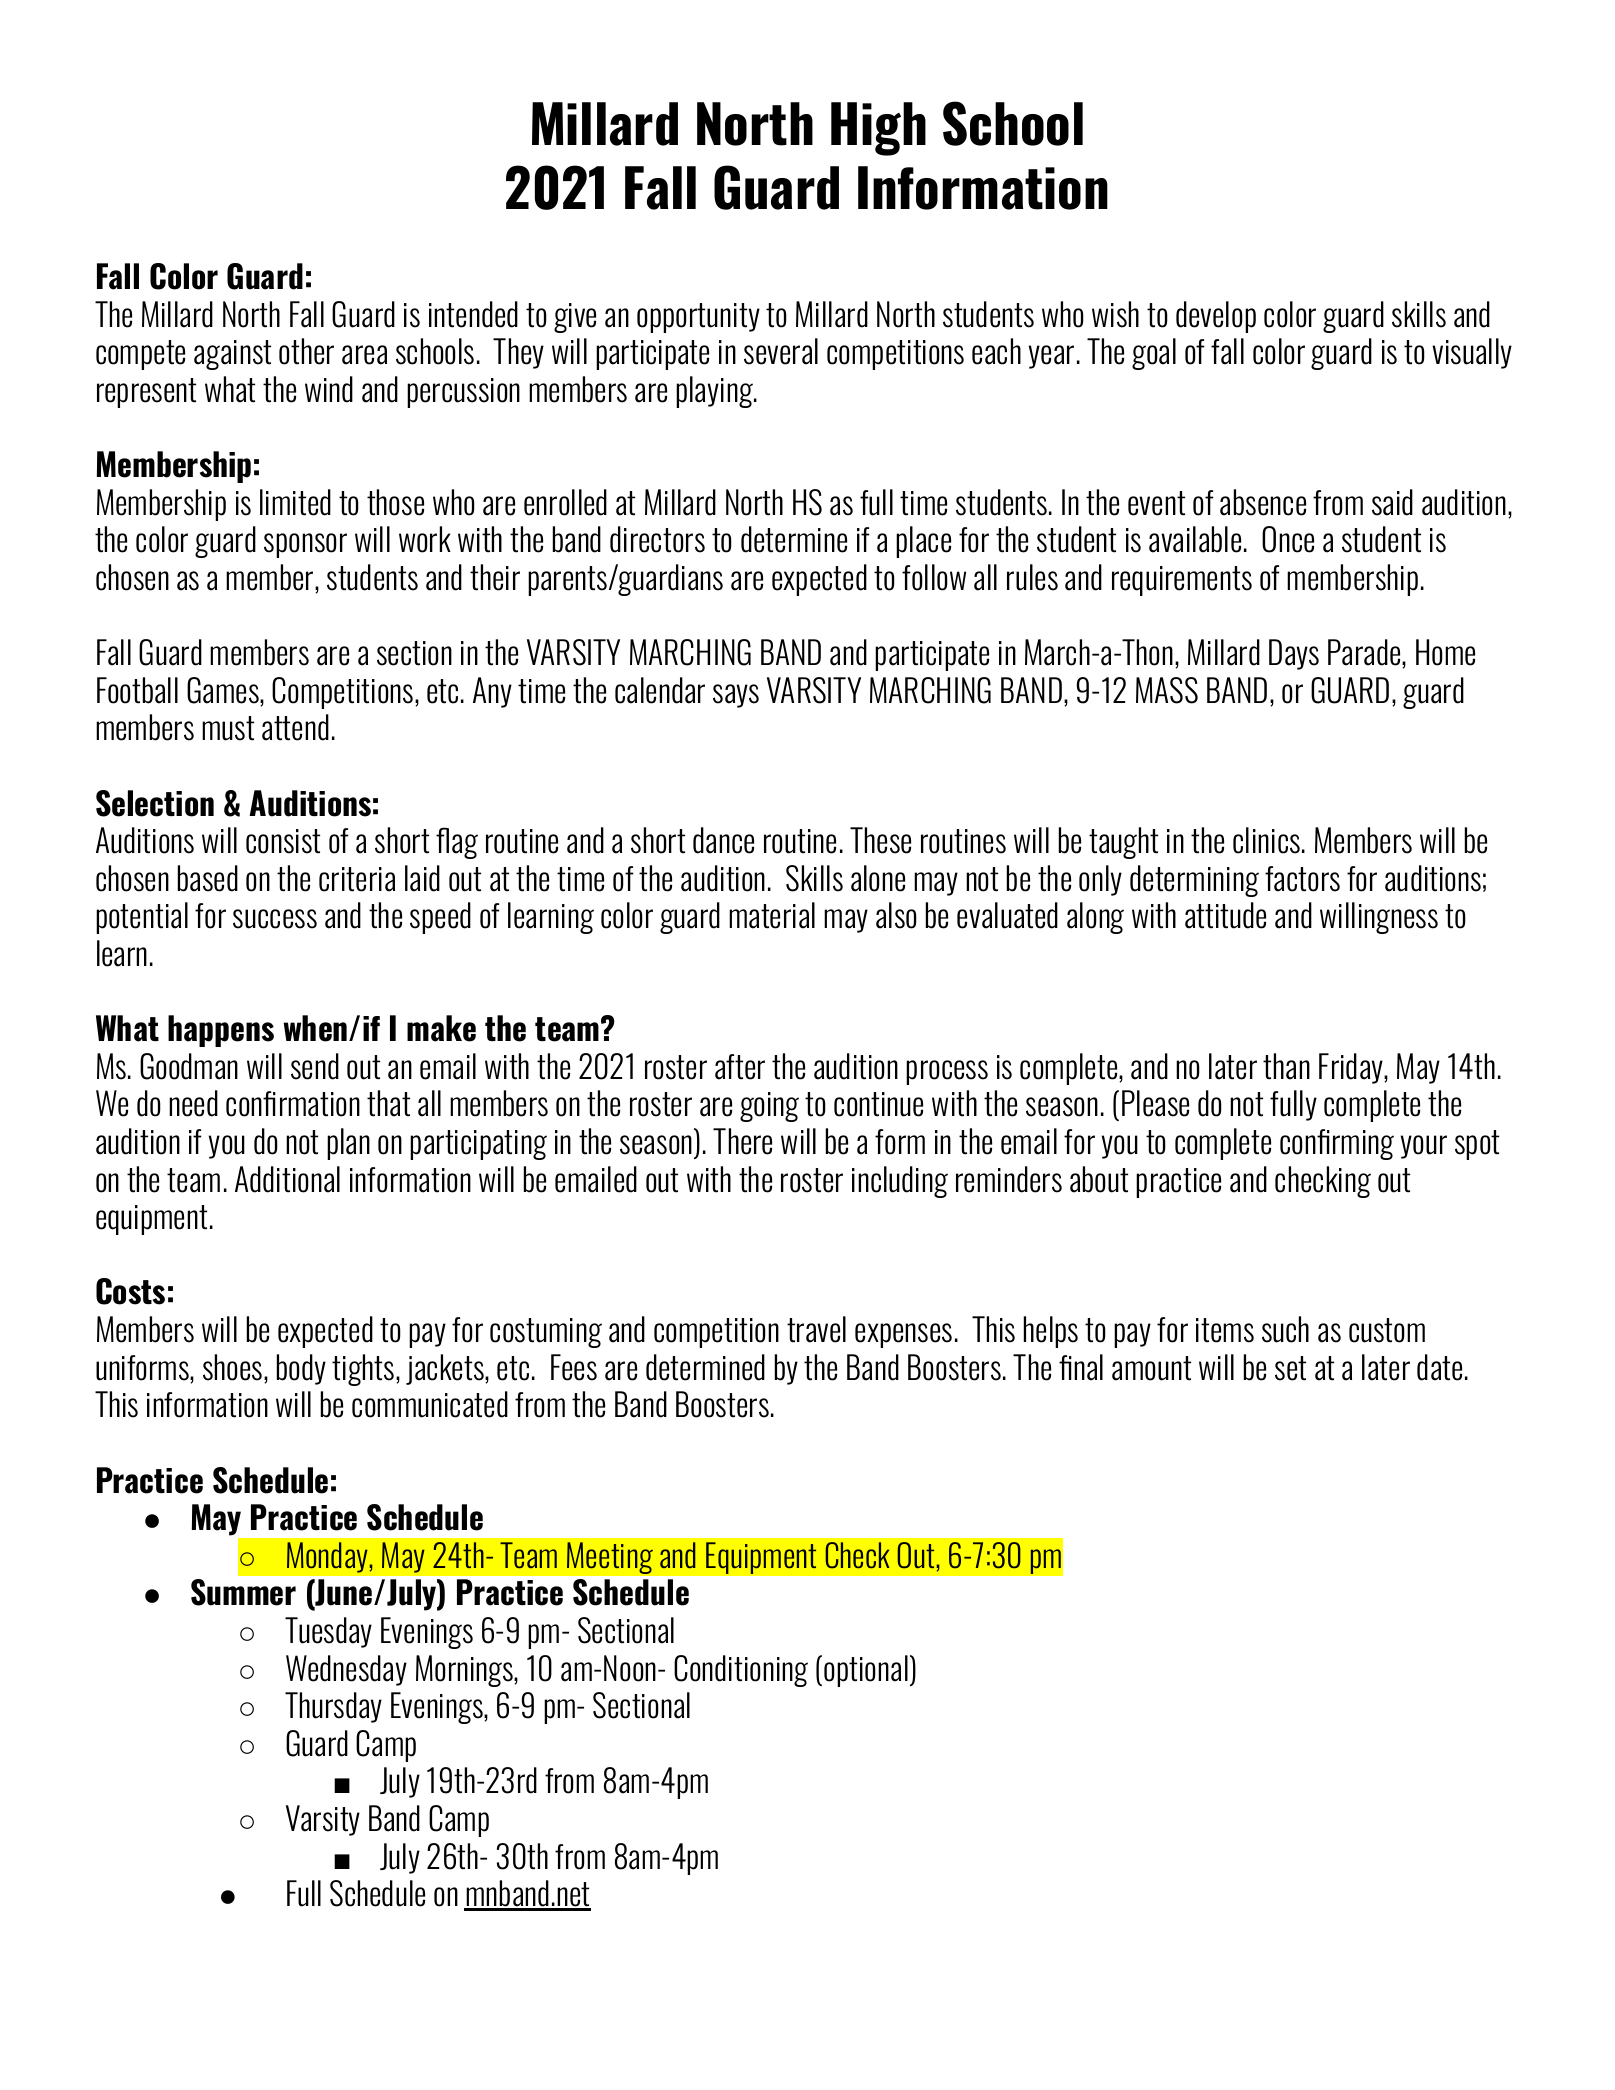  What do you see at coordinates (315, 1066) in the image?
I see `send` at bounding box center [315, 1066].
